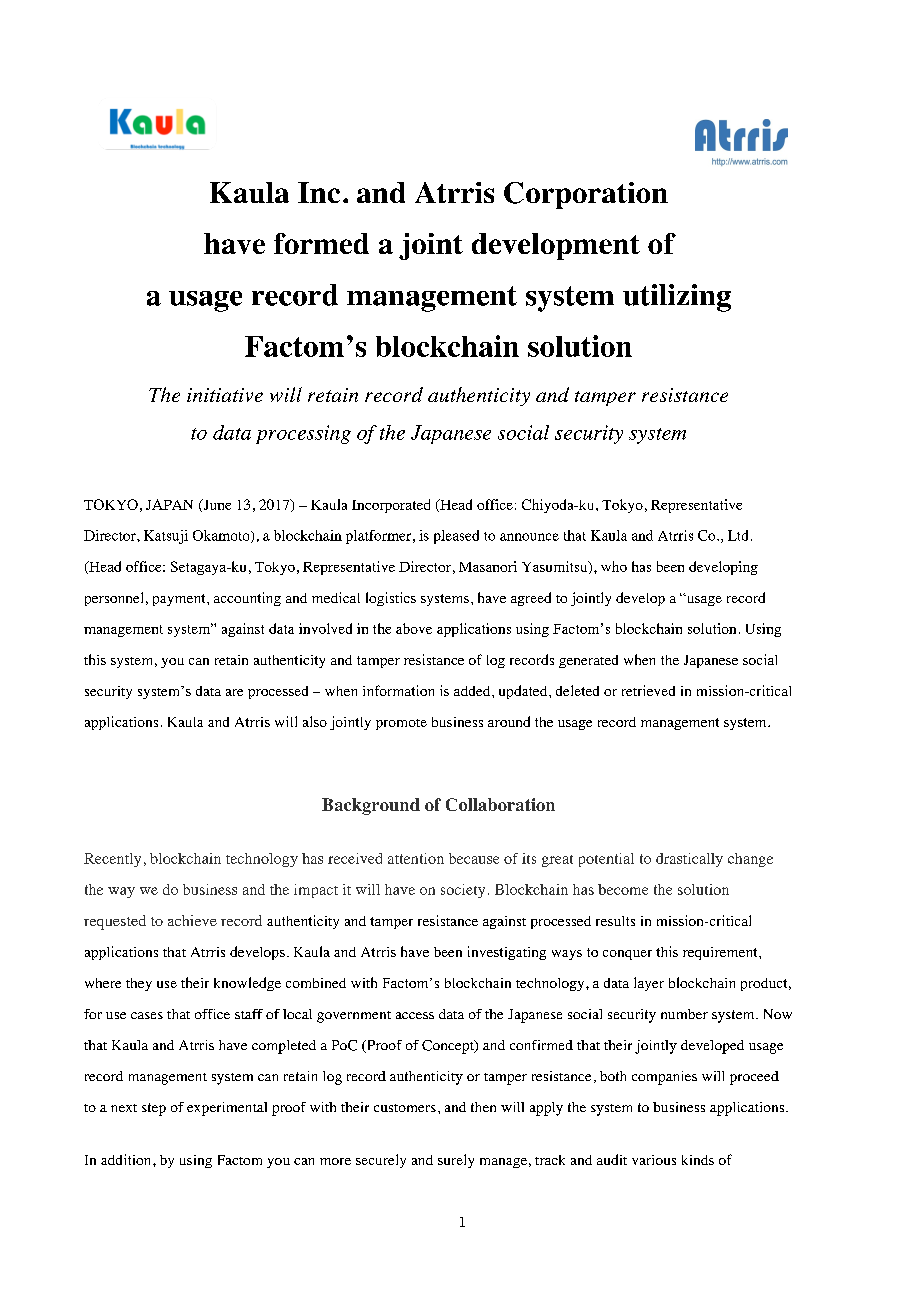  Describe the element at coordinates (192, 920) in the screenshot. I see `achieve` at that location.
